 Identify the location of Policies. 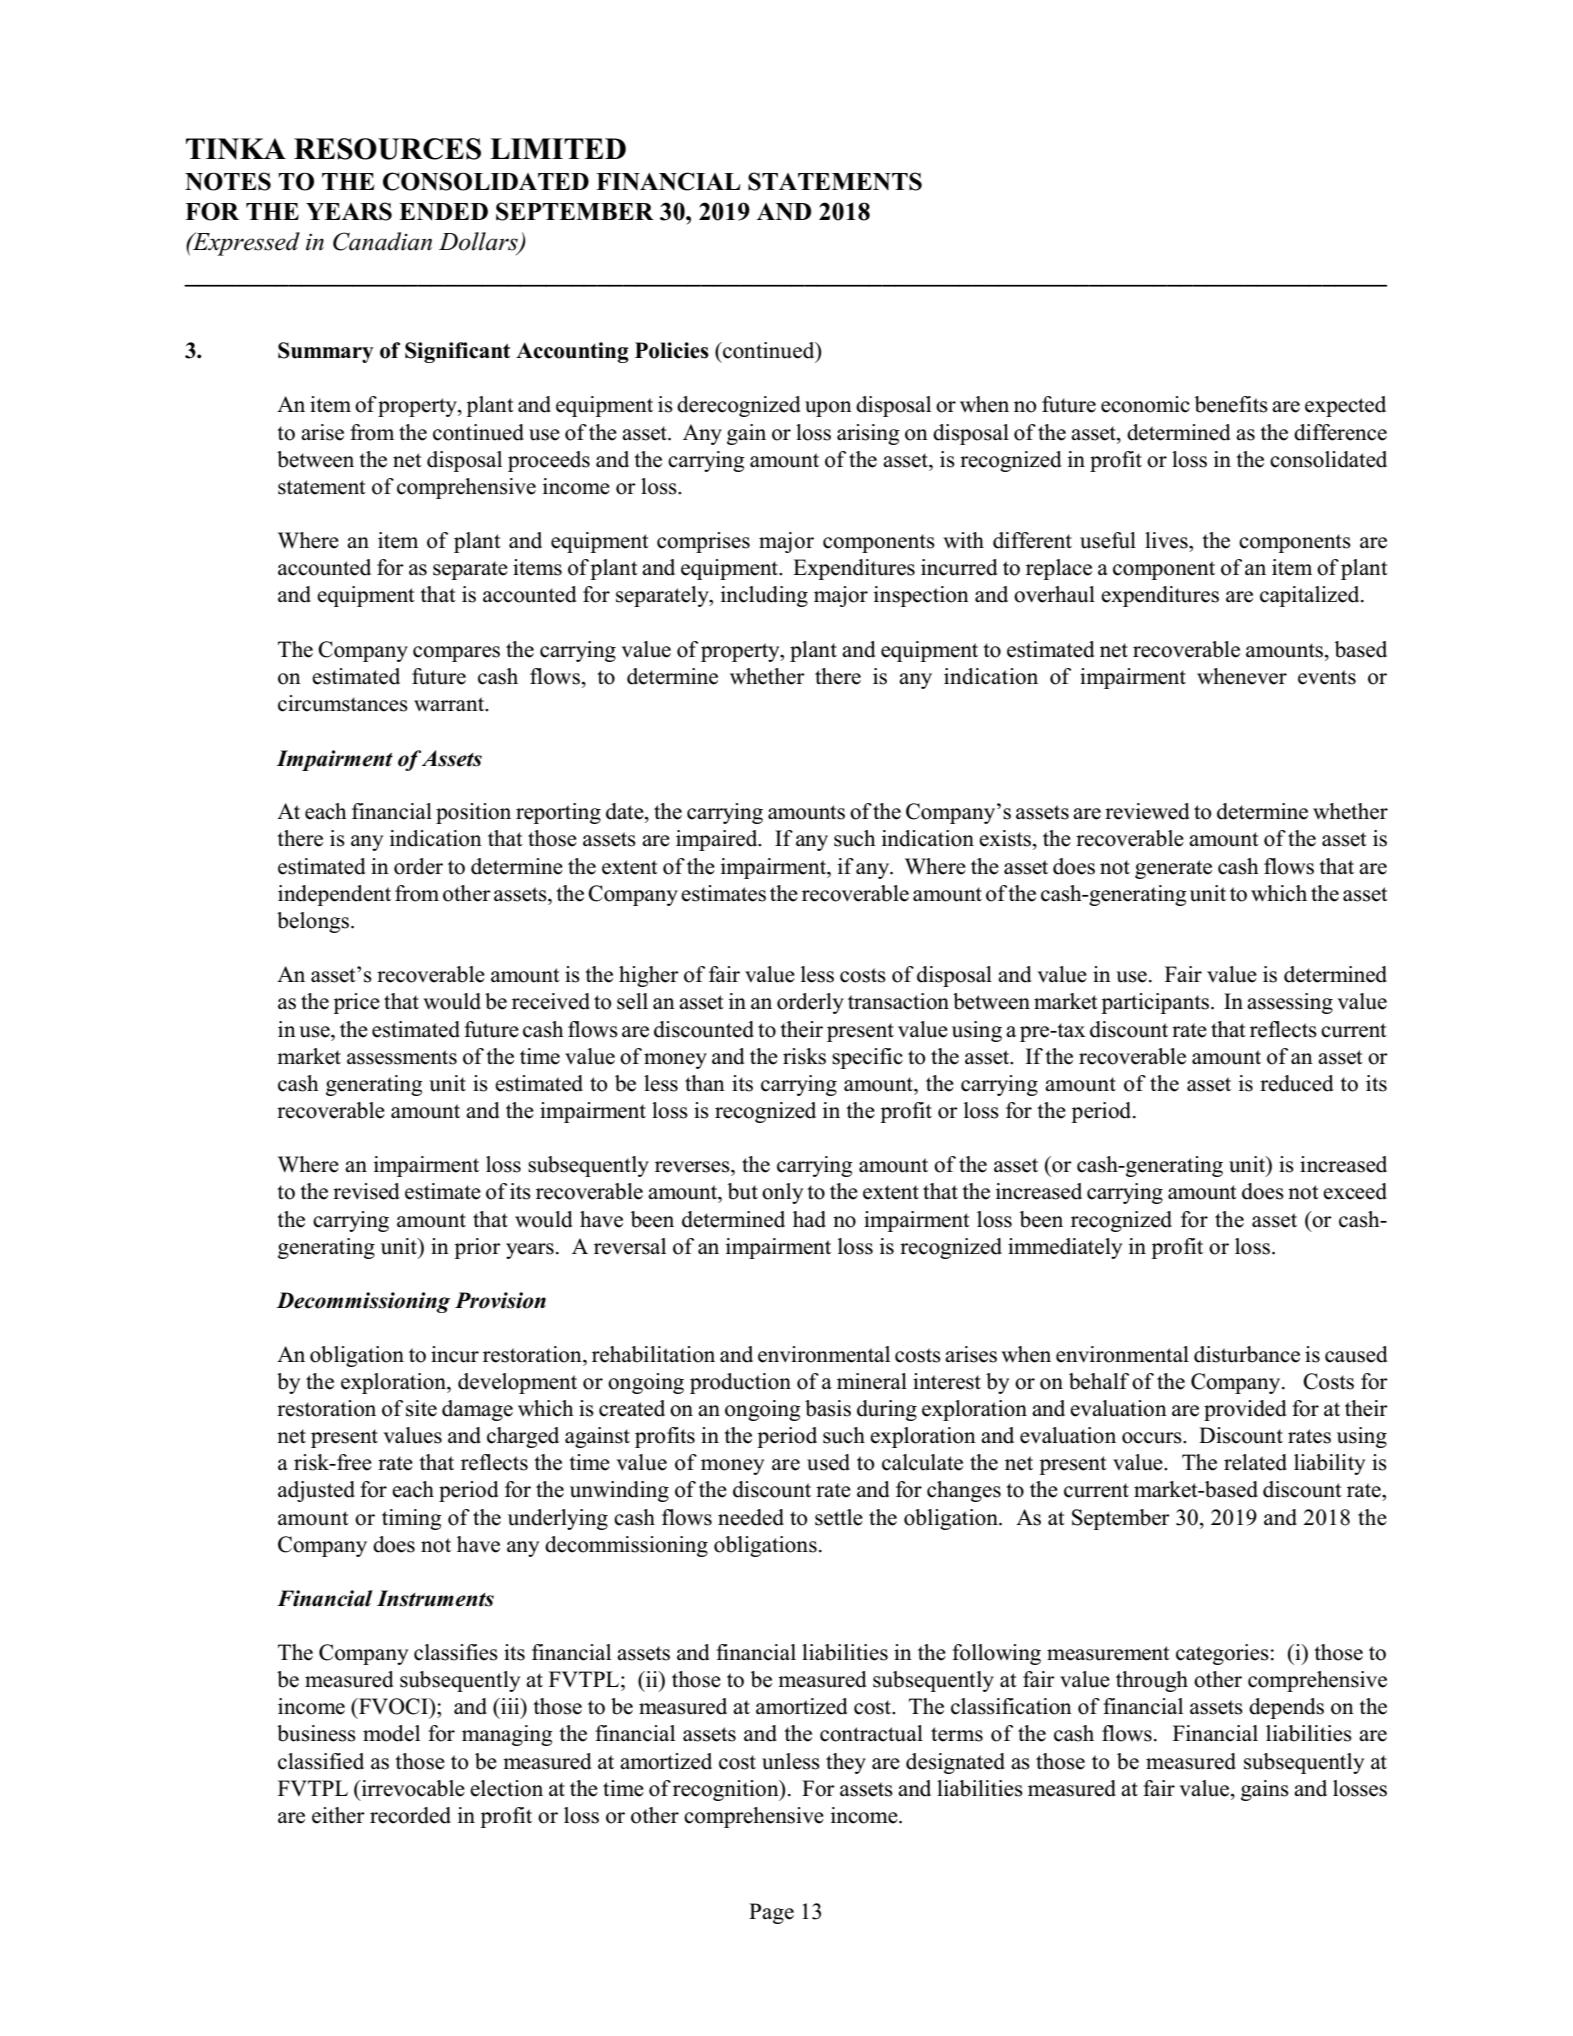
(672, 350).
